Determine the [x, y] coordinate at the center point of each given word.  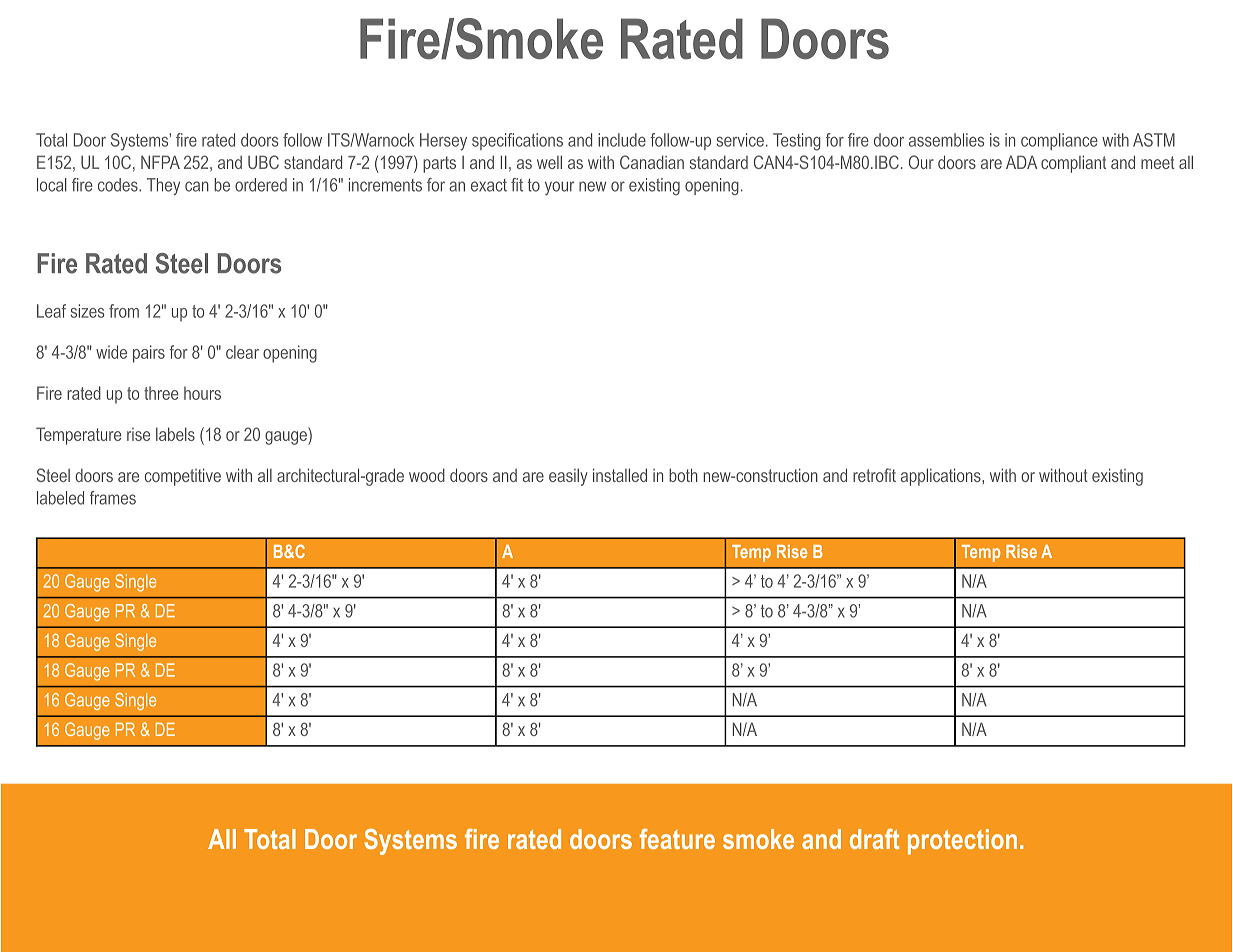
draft [874, 839]
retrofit [874, 475]
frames [113, 498]
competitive [183, 477]
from [124, 311]
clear [242, 352]
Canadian [652, 162]
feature [677, 839]
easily [568, 477]
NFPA [160, 162]
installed [620, 475]
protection [962, 842]
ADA [1021, 162]
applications [942, 477]
